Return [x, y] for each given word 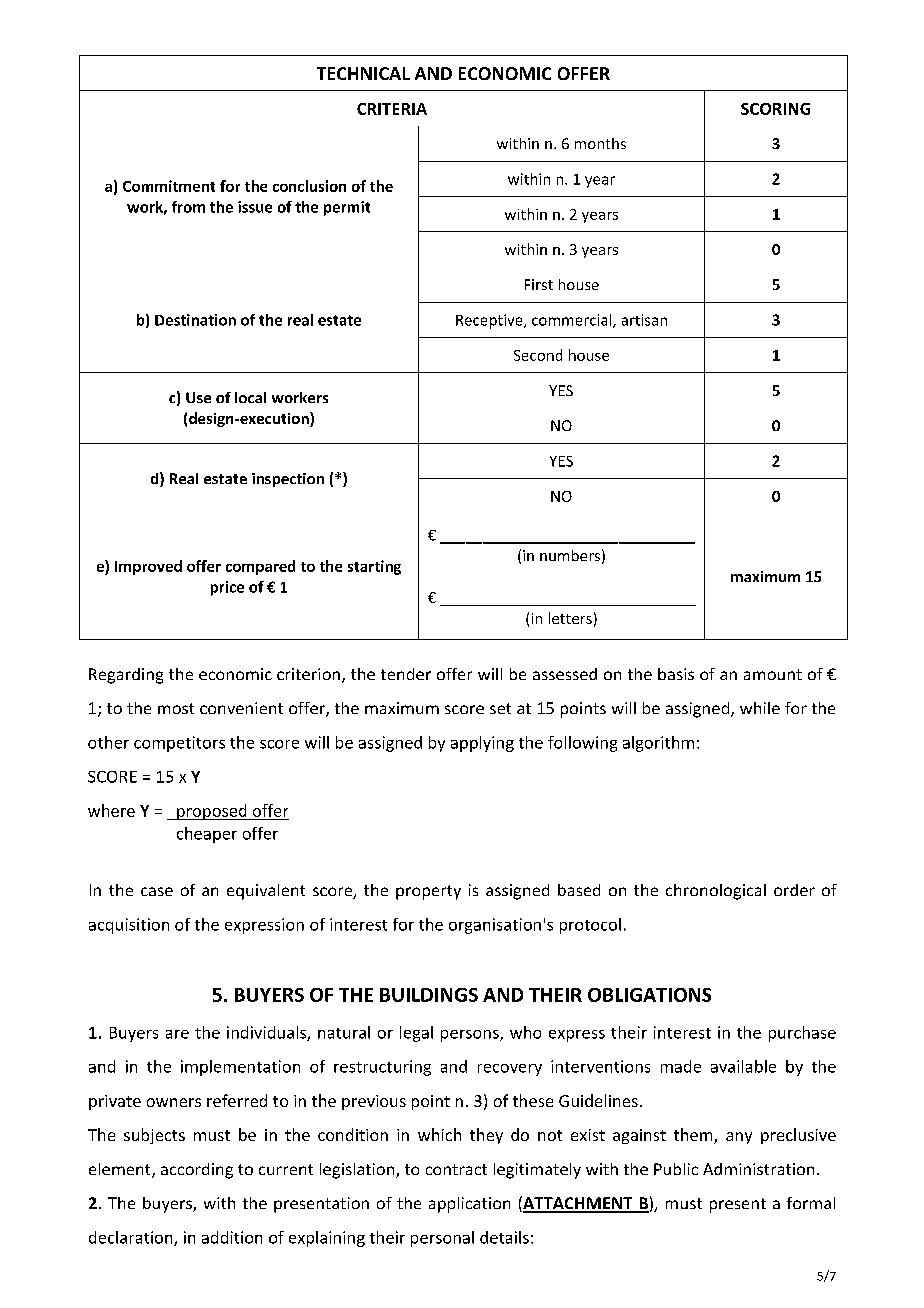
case [157, 891]
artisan [644, 320]
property [428, 892]
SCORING [775, 109]
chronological [716, 892]
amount [773, 674]
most [176, 708]
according [197, 1171]
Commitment [169, 186]
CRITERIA [392, 109]
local [250, 397]
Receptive [490, 321]
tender [406, 674]
